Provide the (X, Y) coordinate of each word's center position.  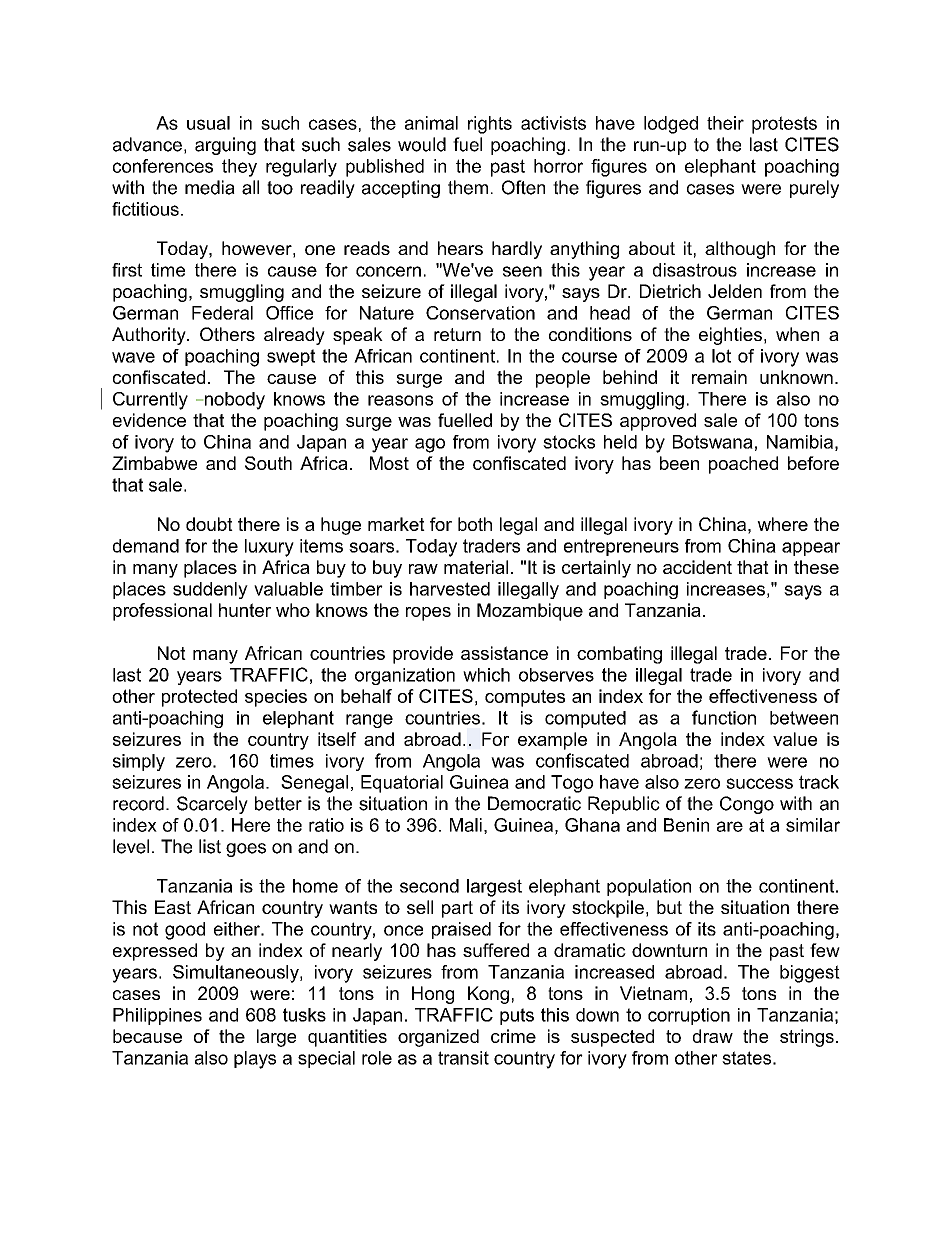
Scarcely (212, 805)
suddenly (210, 590)
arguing (225, 146)
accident (697, 567)
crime (513, 1036)
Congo (747, 805)
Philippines (157, 1016)
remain (719, 377)
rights (490, 125)
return (457, 334)
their (725, 123)
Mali (466, 825)
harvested (450, 589)
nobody (235, 401)
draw (713, 1036)
